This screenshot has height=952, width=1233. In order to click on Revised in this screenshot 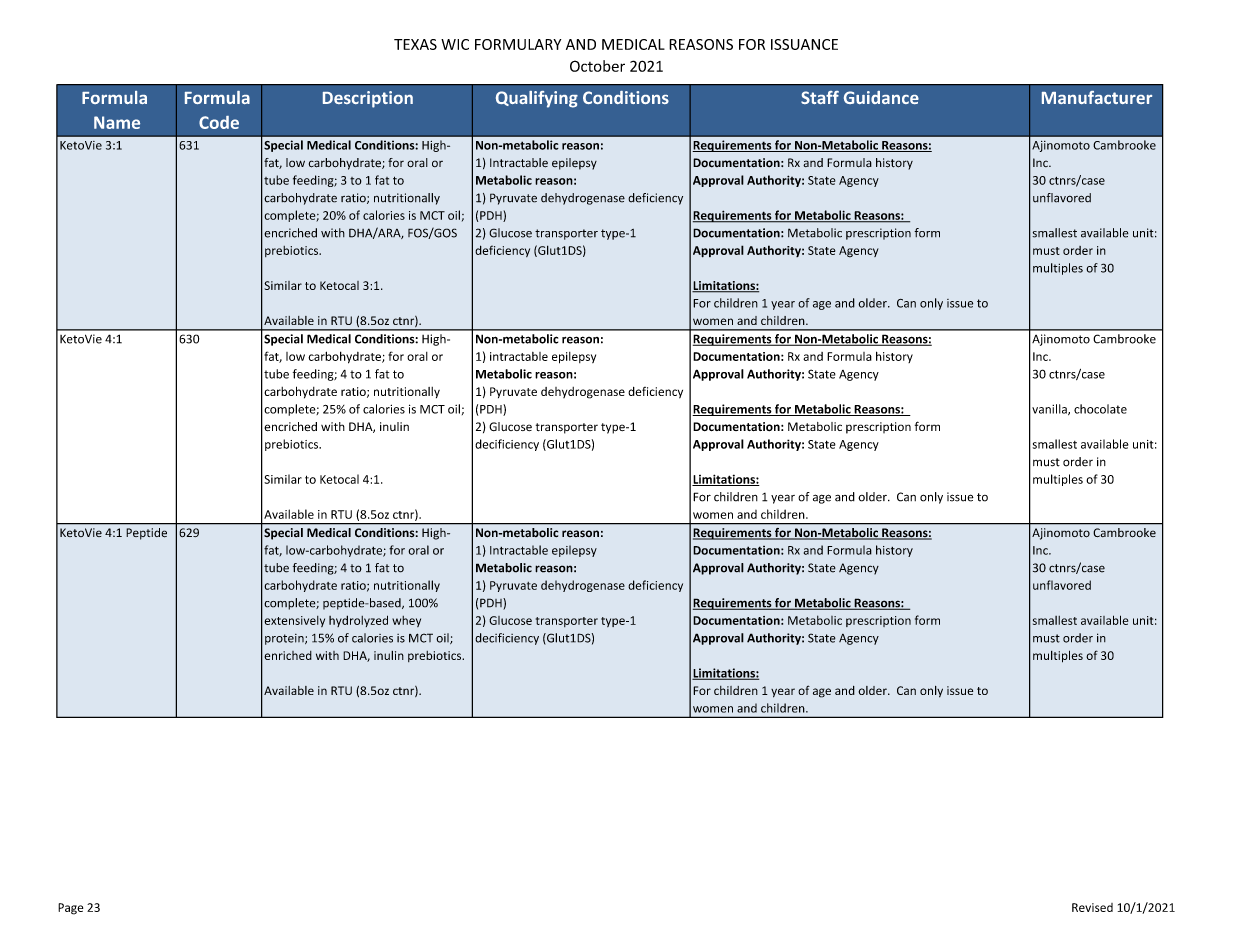, I will do `click(1092, 907)`.
